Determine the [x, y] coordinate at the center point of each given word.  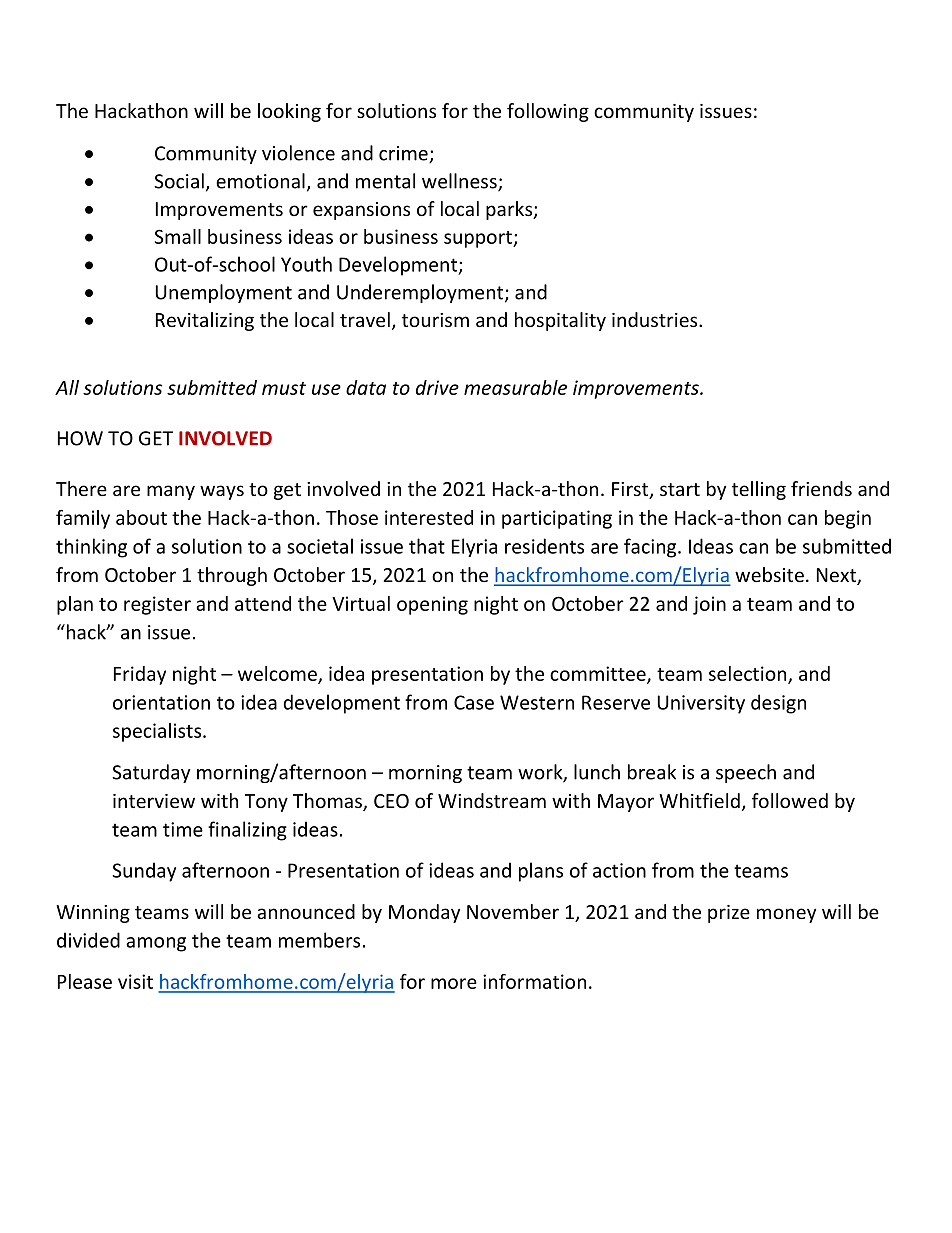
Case [474, 702]
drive [437, 387]
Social [179, 181]
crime [404, 154]
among [156, 944]
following [548, 112]
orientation [161, 702]
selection [749, 674]
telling [759, 490]
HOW [80, 438]
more [454, 983]
